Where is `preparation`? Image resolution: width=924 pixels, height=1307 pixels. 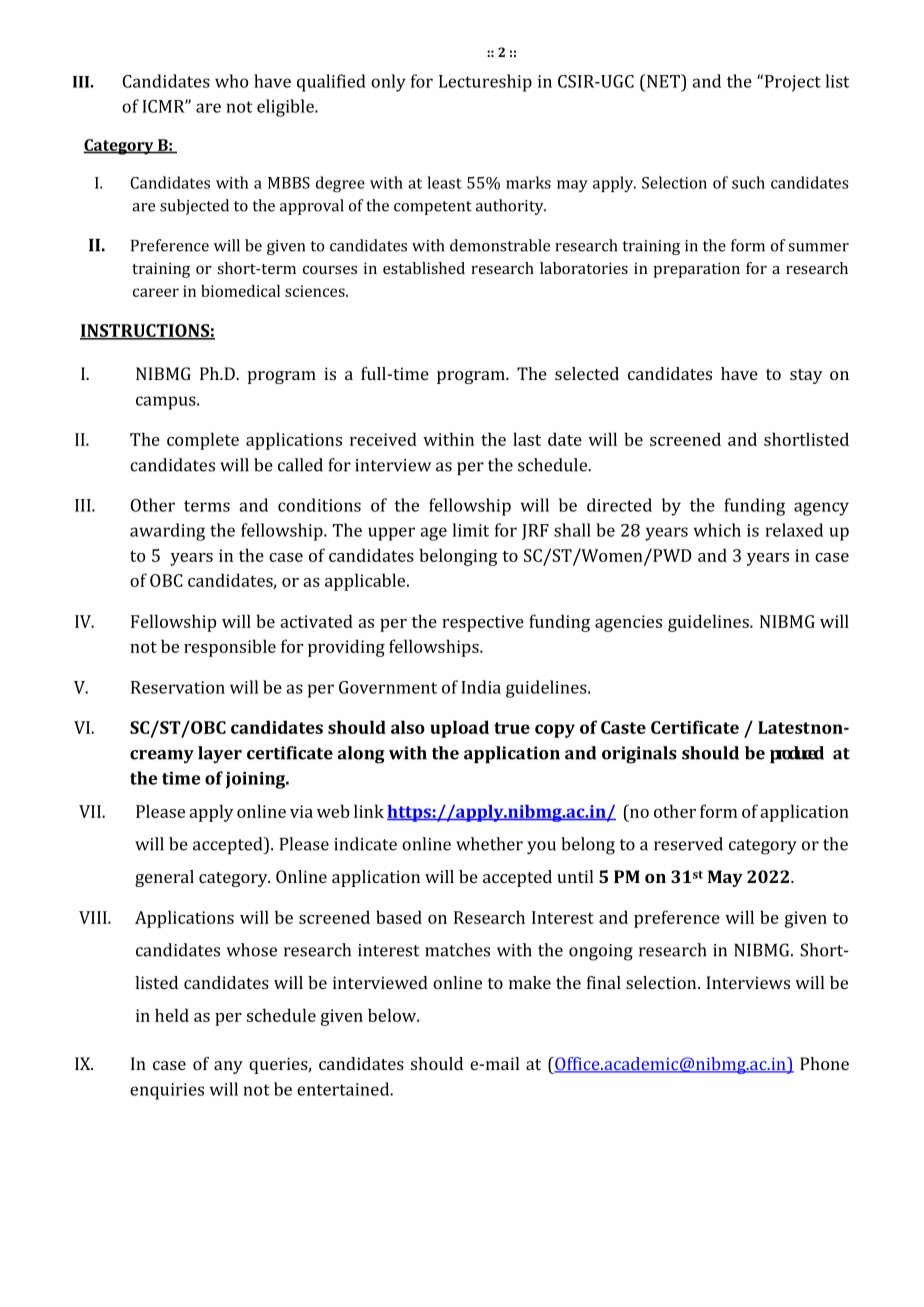 preparation is located at coordinates (696, 270).
